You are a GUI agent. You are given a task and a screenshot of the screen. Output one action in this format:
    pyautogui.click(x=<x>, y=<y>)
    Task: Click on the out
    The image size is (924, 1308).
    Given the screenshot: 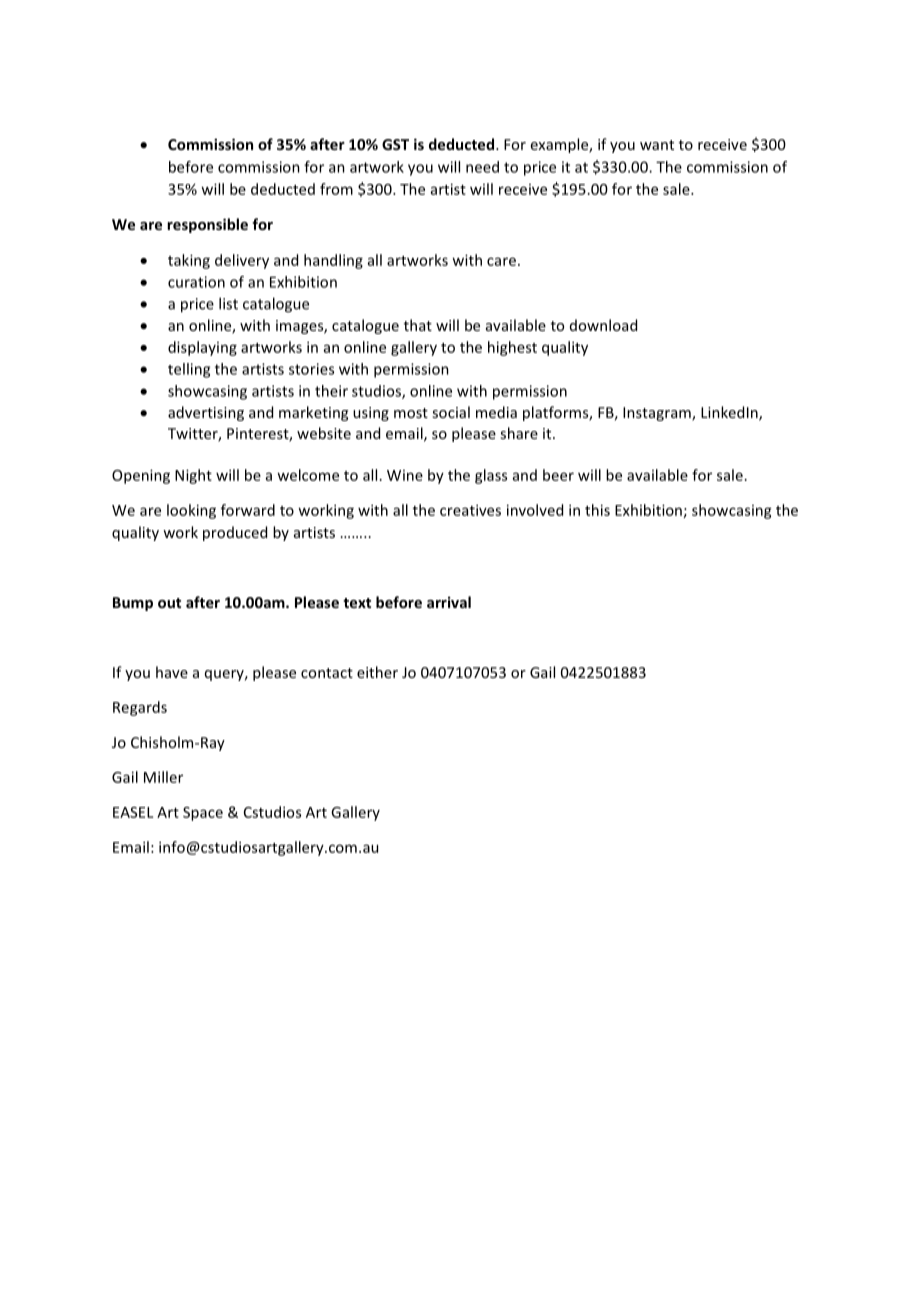 What is the action you would take?
    pyautogui.click(x=169, y=603)
